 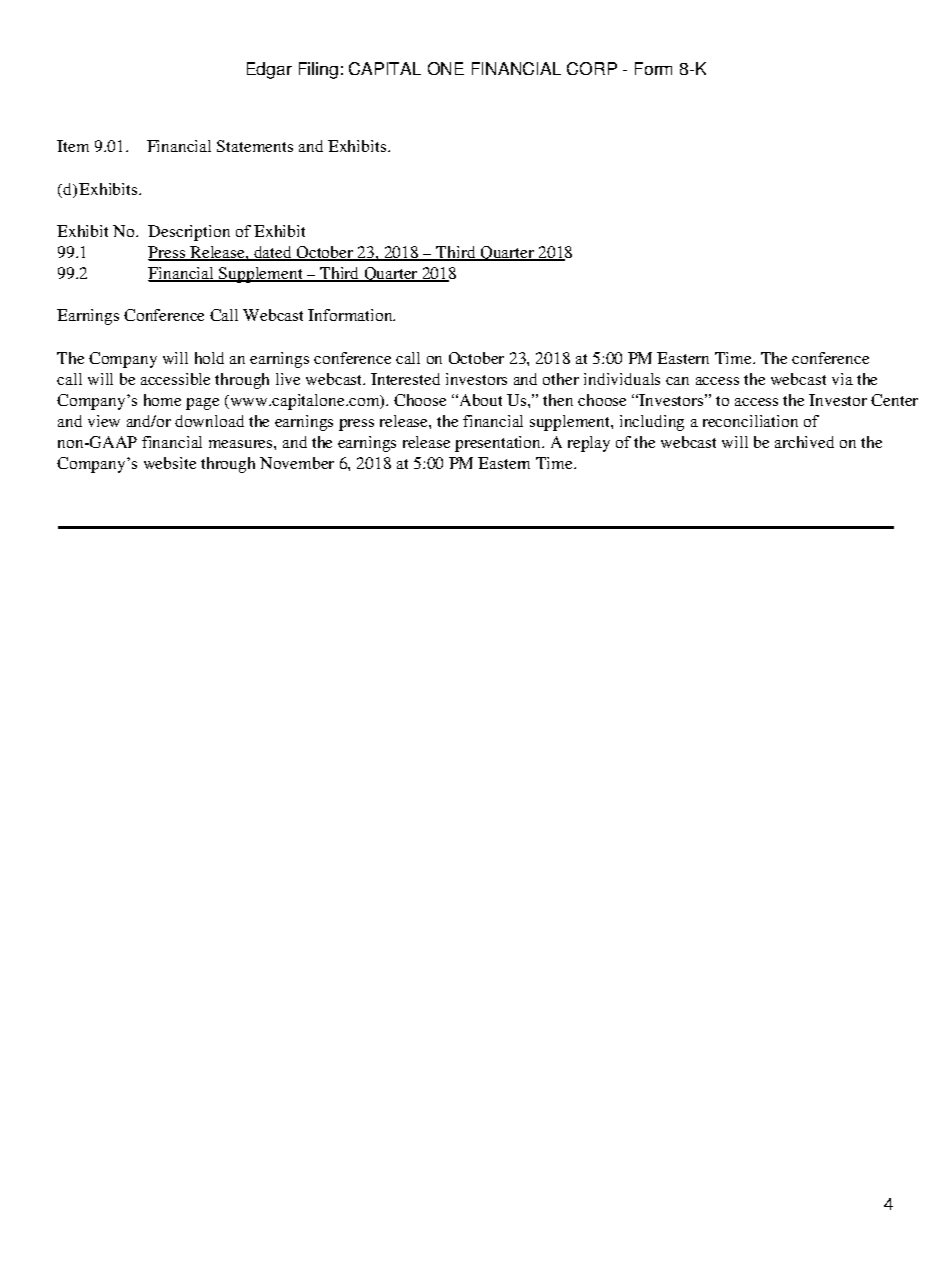 What do you see at coordinates (209, 358) in the screenshot?
I see `hold` at bounding box center [209, 358].
